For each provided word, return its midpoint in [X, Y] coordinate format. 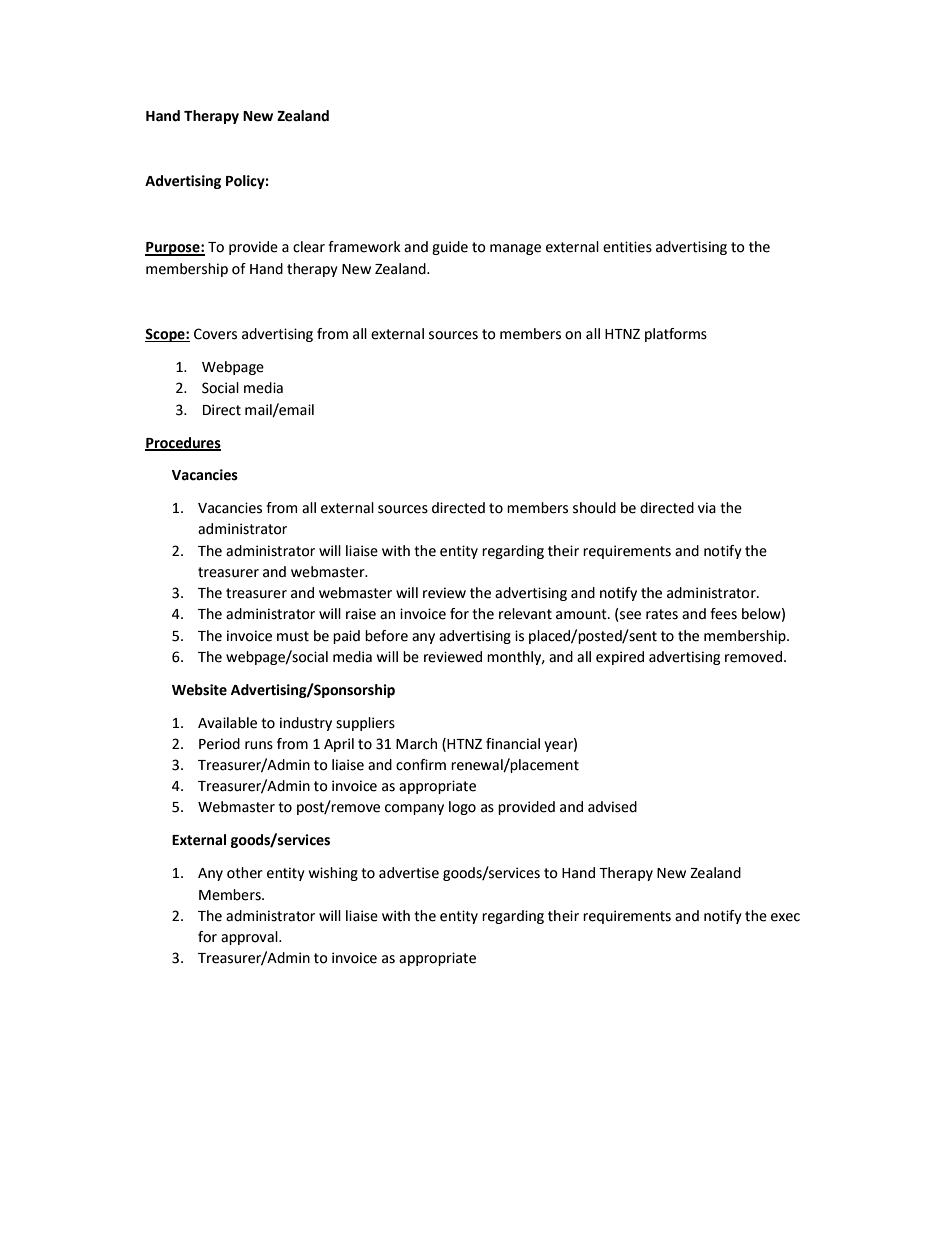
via [707, 508]
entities [627, 247]
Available [227, 723]
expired [620, 658]
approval [250, 938]
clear [309, 247]
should [594, 508]
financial [513, 744]
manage [515, 249]
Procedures [183, 443]
